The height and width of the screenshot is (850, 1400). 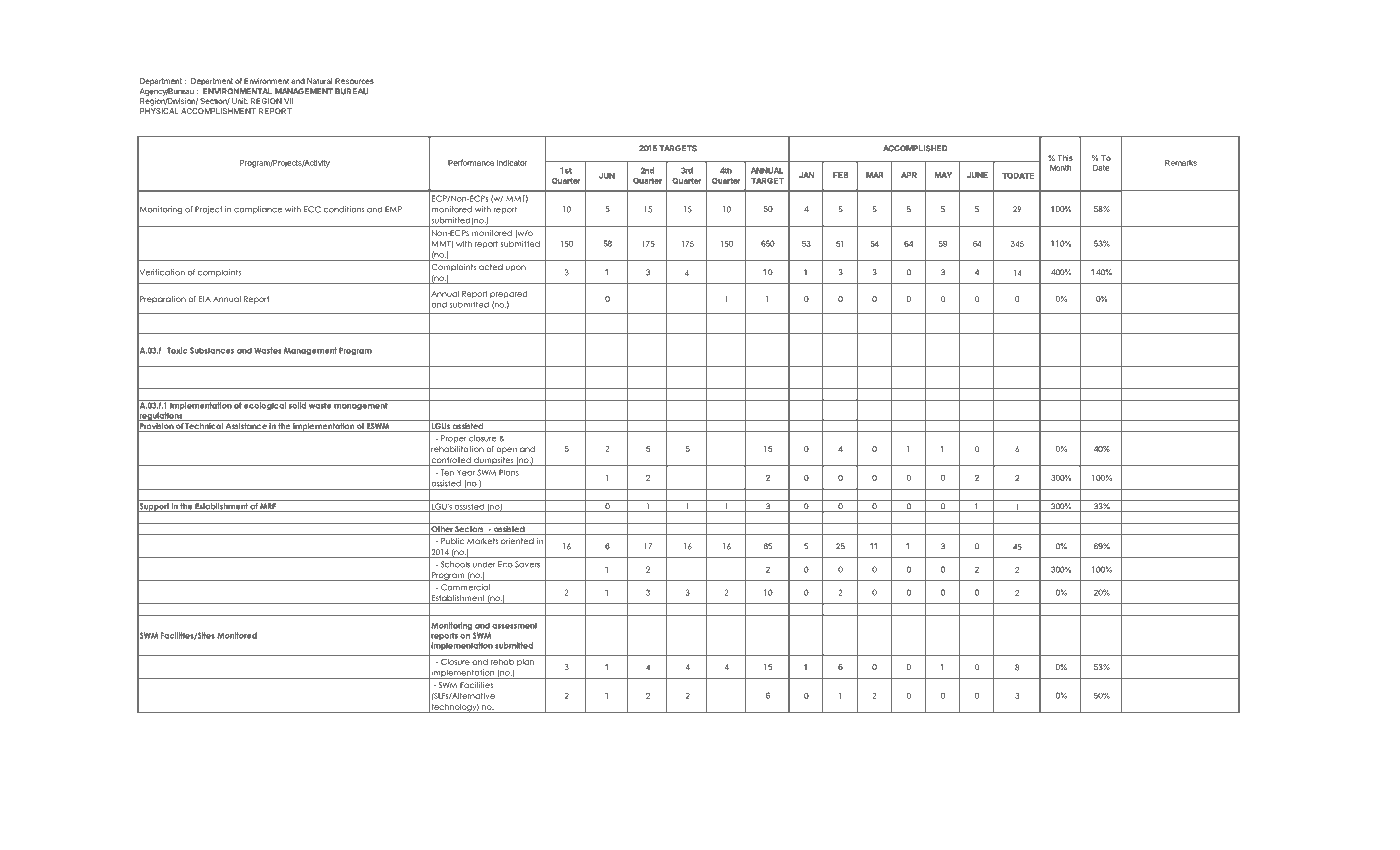 I want to click on Assistance, so click(x=246, y=427).
